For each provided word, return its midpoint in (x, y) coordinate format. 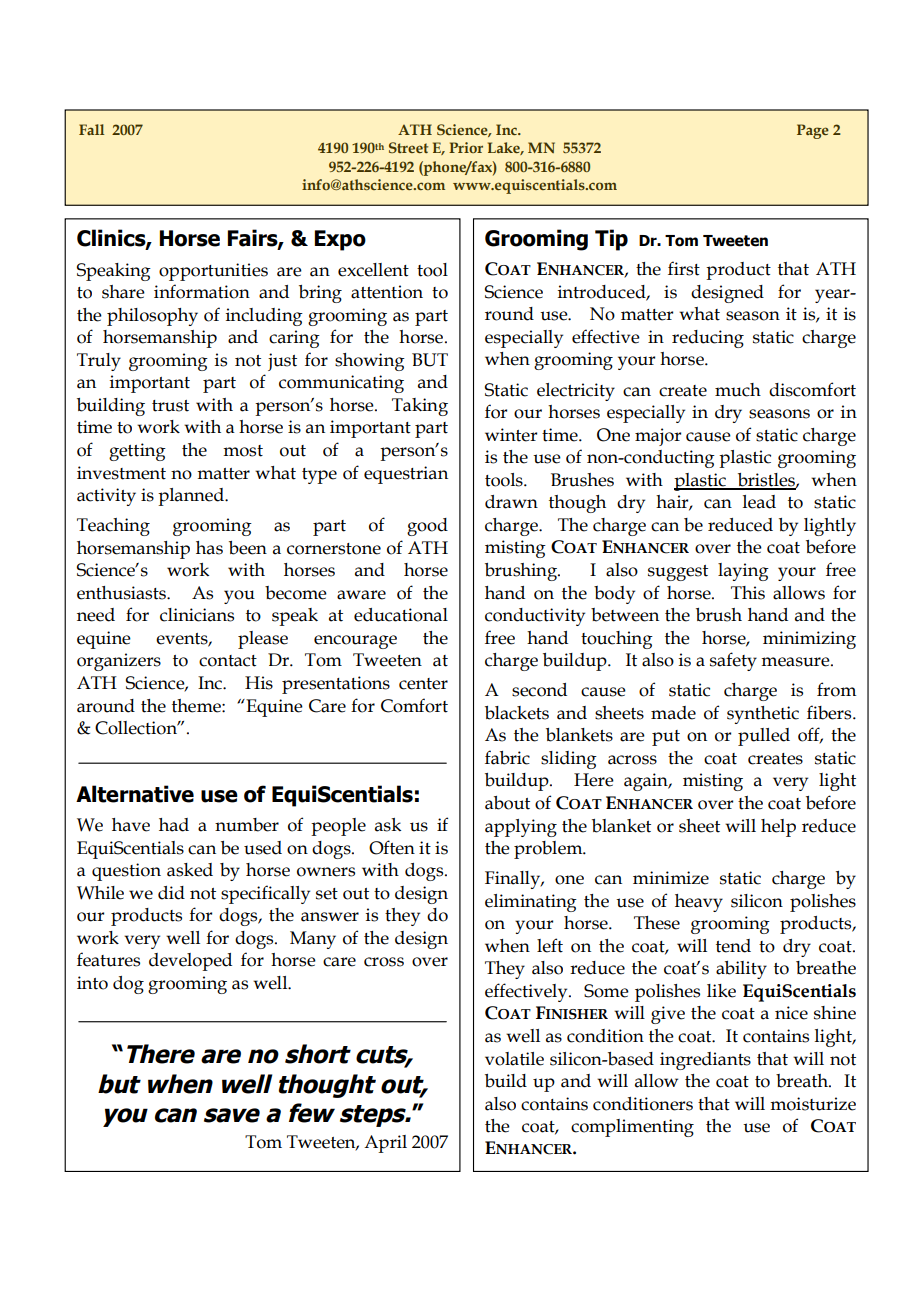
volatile (514, 1059)
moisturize (813, 1104)
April (385, 1144)
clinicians (197, 615)
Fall (91, 129)
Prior (466, 147)
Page (813, 131)
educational (401, 615)
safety (733, 661)
